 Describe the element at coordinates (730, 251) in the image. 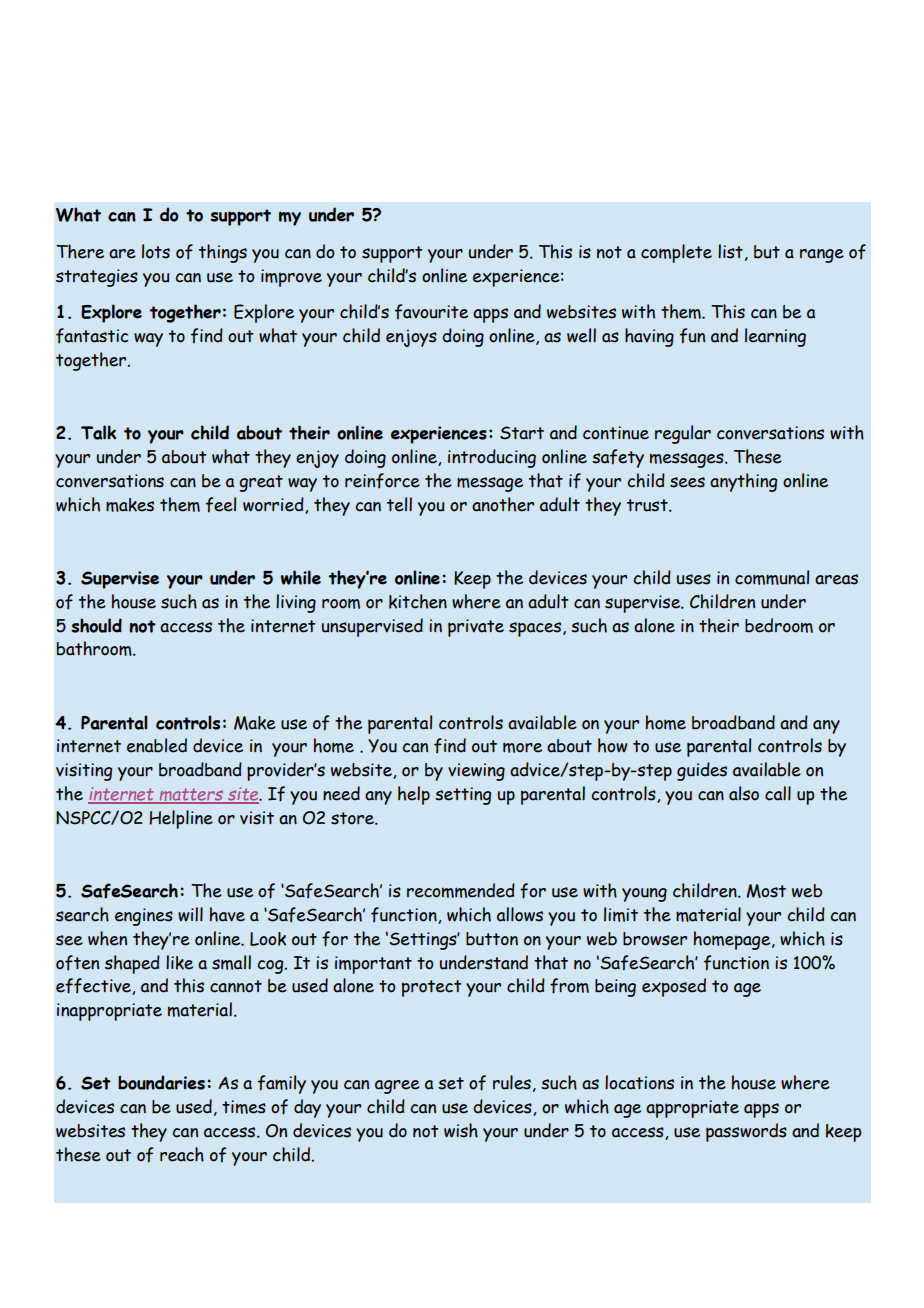

I see `list` at that location.
